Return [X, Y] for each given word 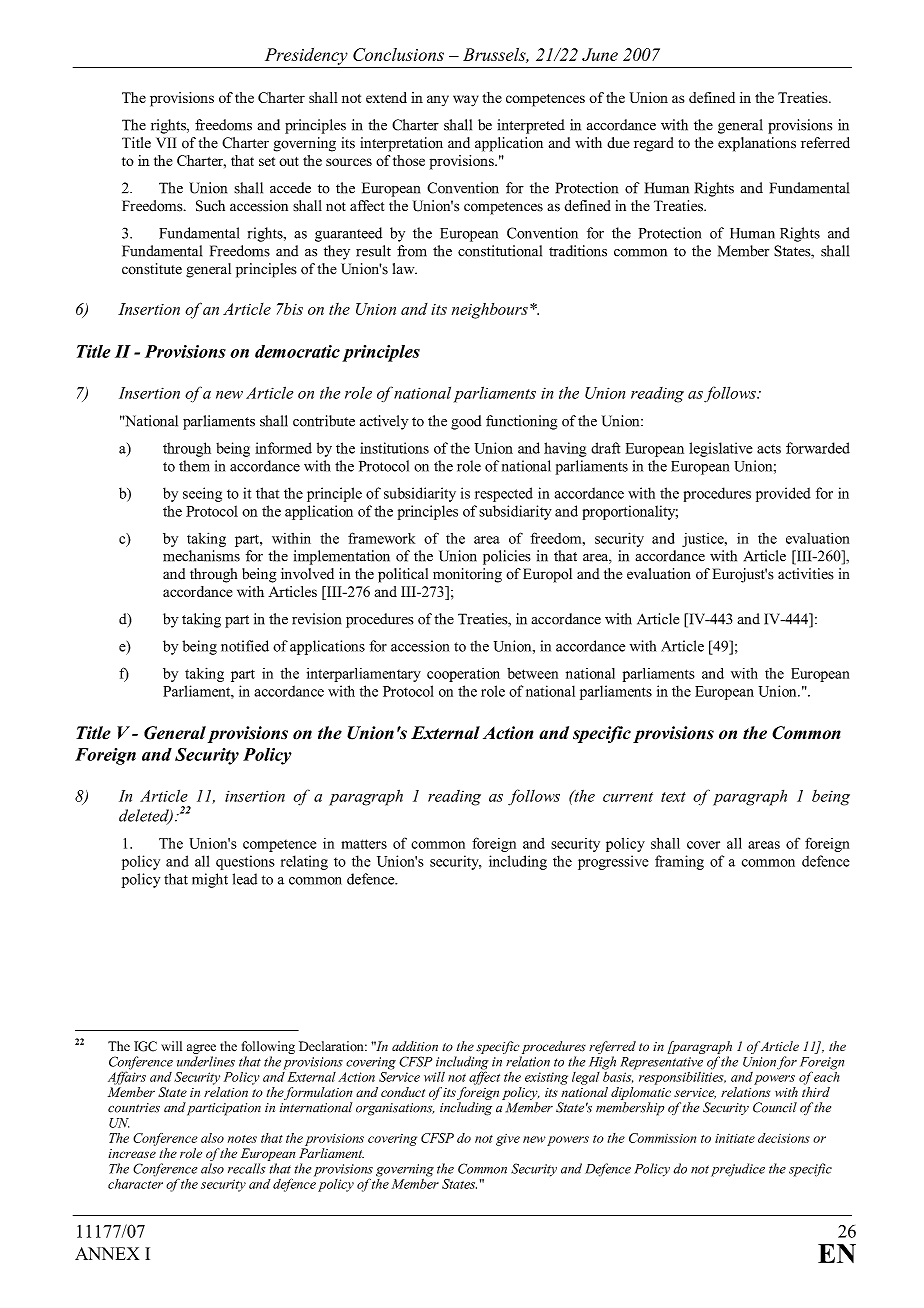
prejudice [738, 1170]
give [508, 1140]
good [466, 422]
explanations [757, 144]
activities [806, 574]
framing [679, 862]
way [466, 101]
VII [166, 142]
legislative [721, 449]
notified [245, 646]
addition [415, 1046]
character [135, 1182]
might [210, 880]
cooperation [463, 675]
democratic [297, 351]
